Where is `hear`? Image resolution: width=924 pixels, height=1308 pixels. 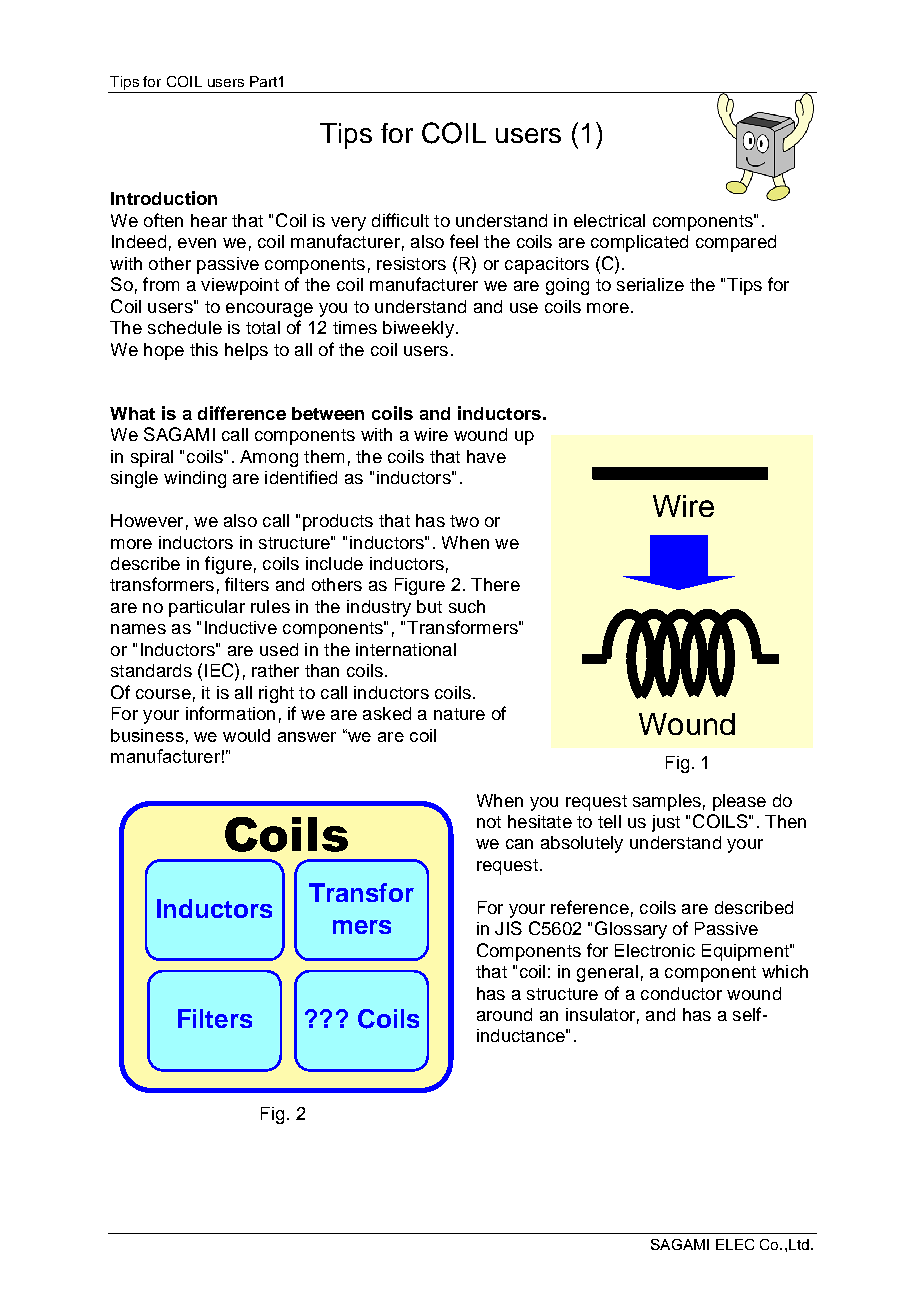 hear is located at coordinates (209, 220).
